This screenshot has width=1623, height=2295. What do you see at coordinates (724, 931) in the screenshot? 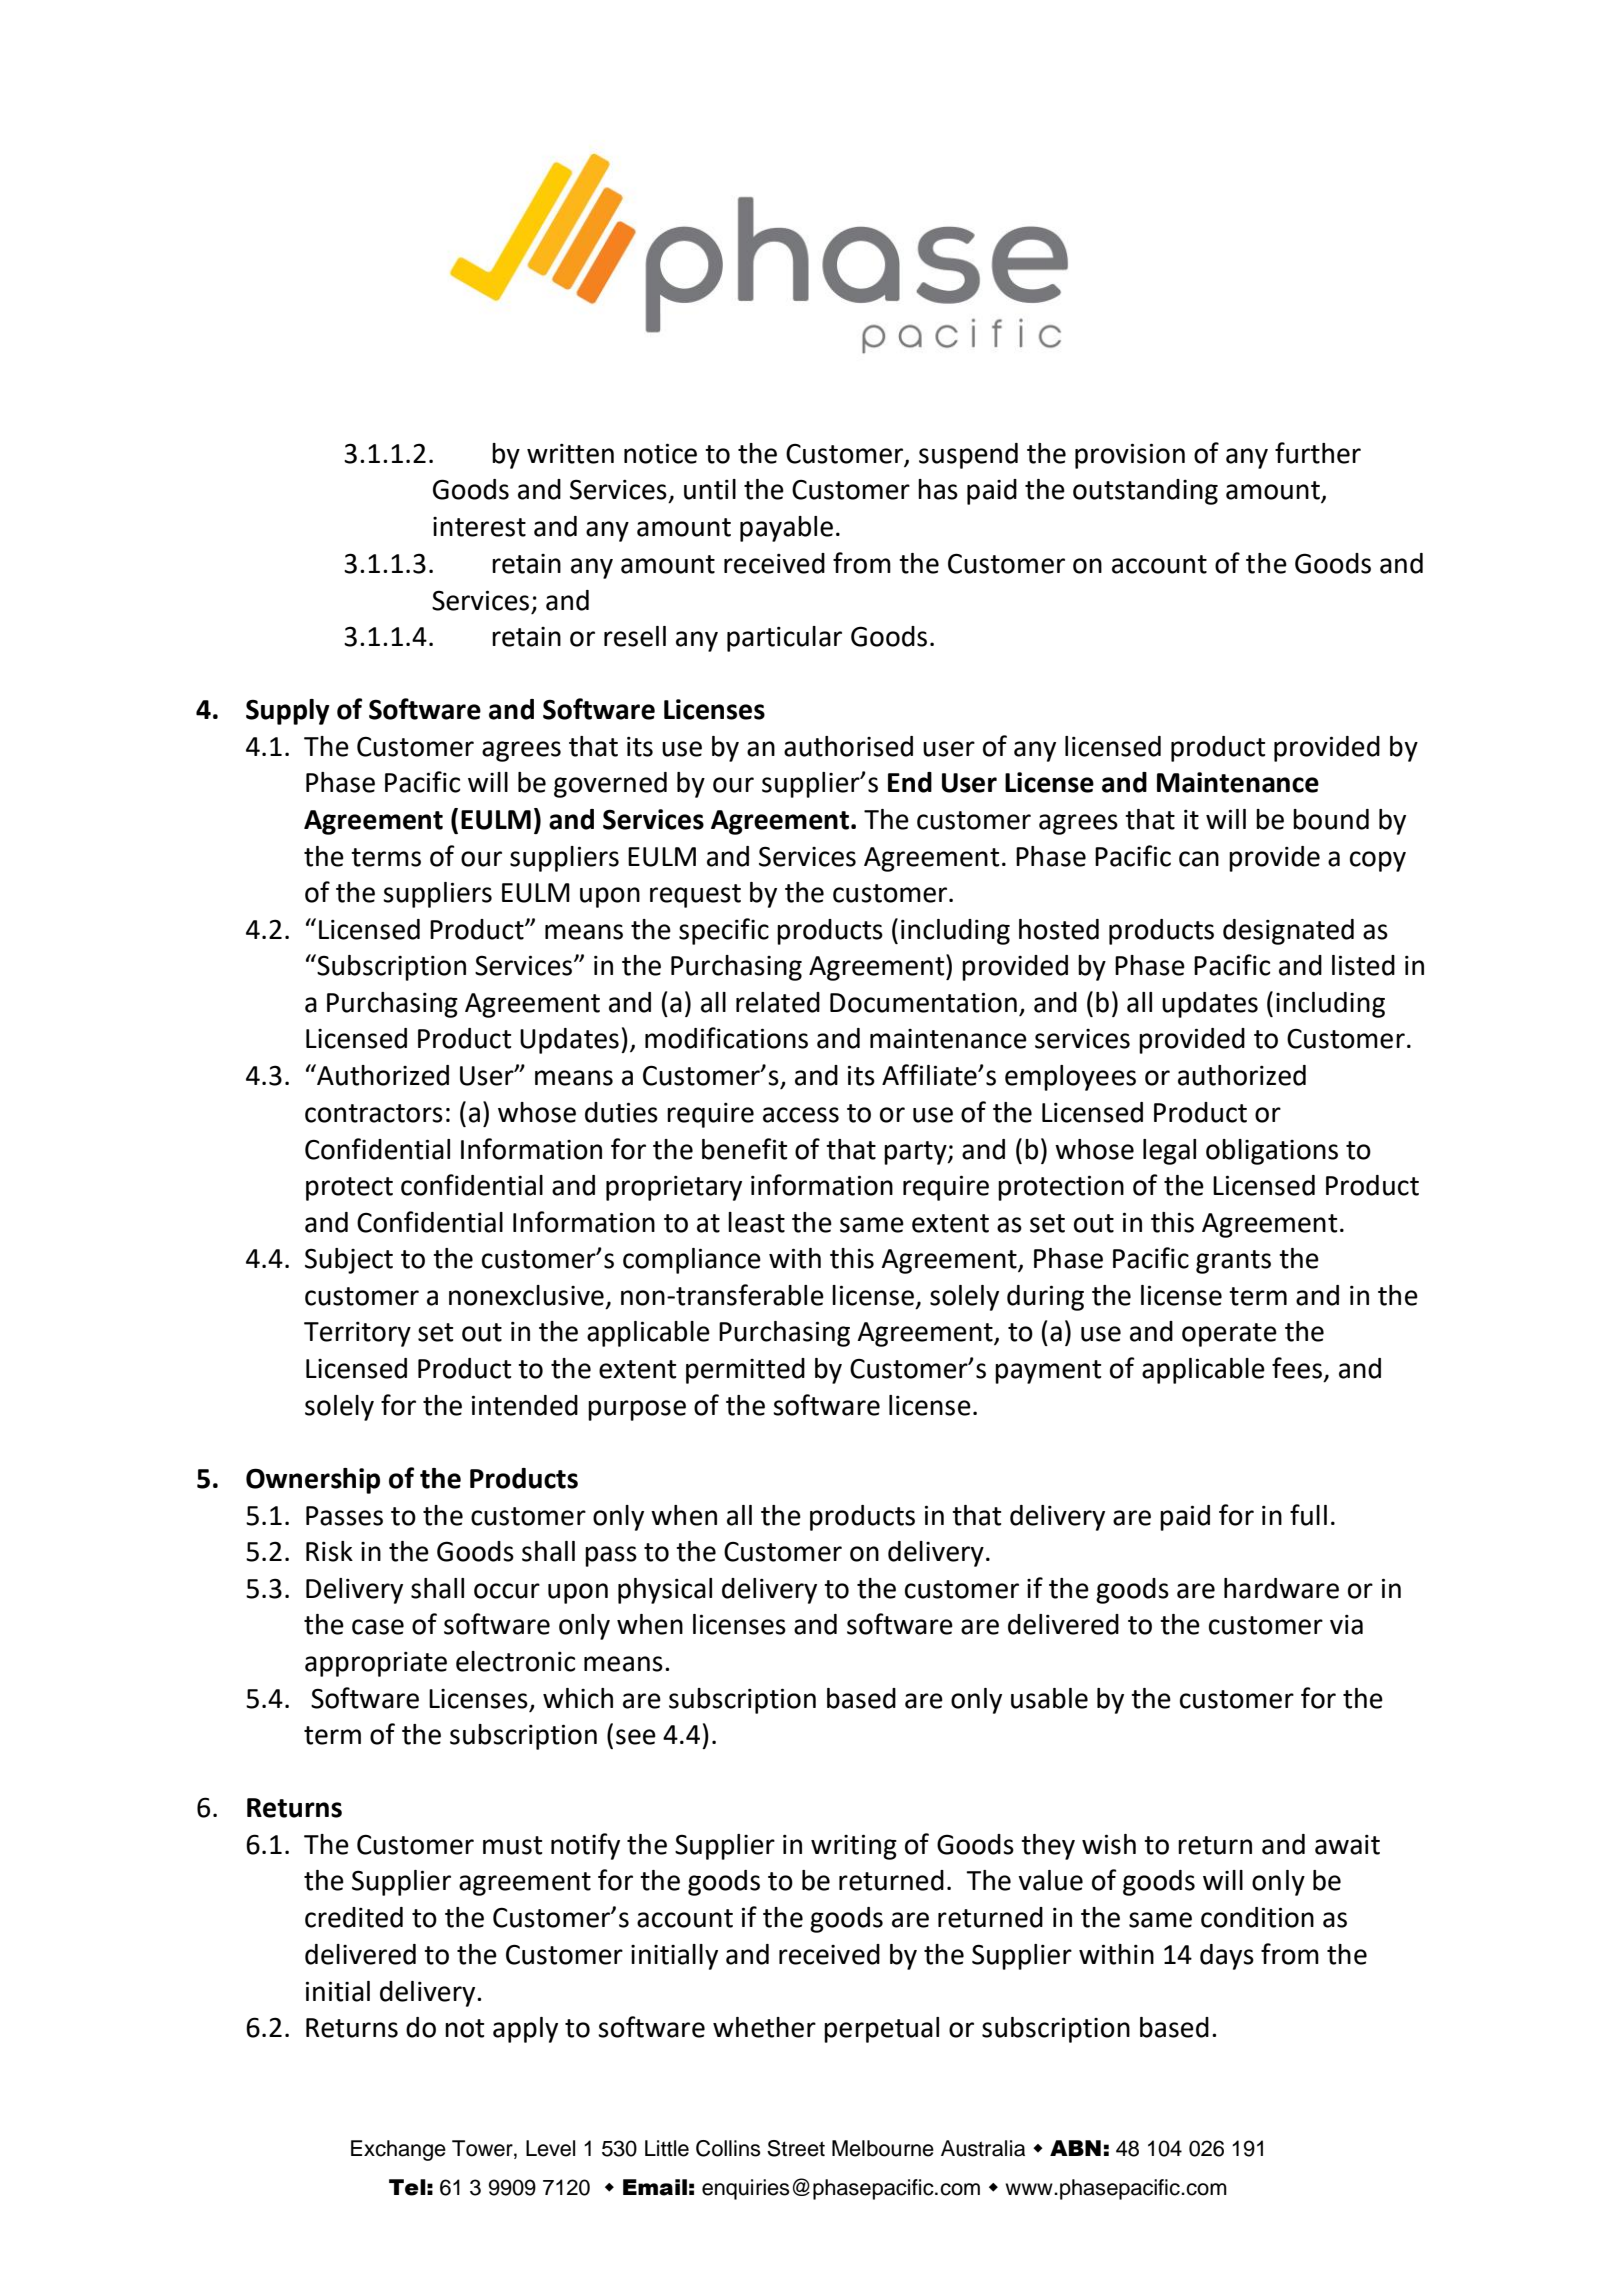
I see `specific` at bounding box center [724, 931].
